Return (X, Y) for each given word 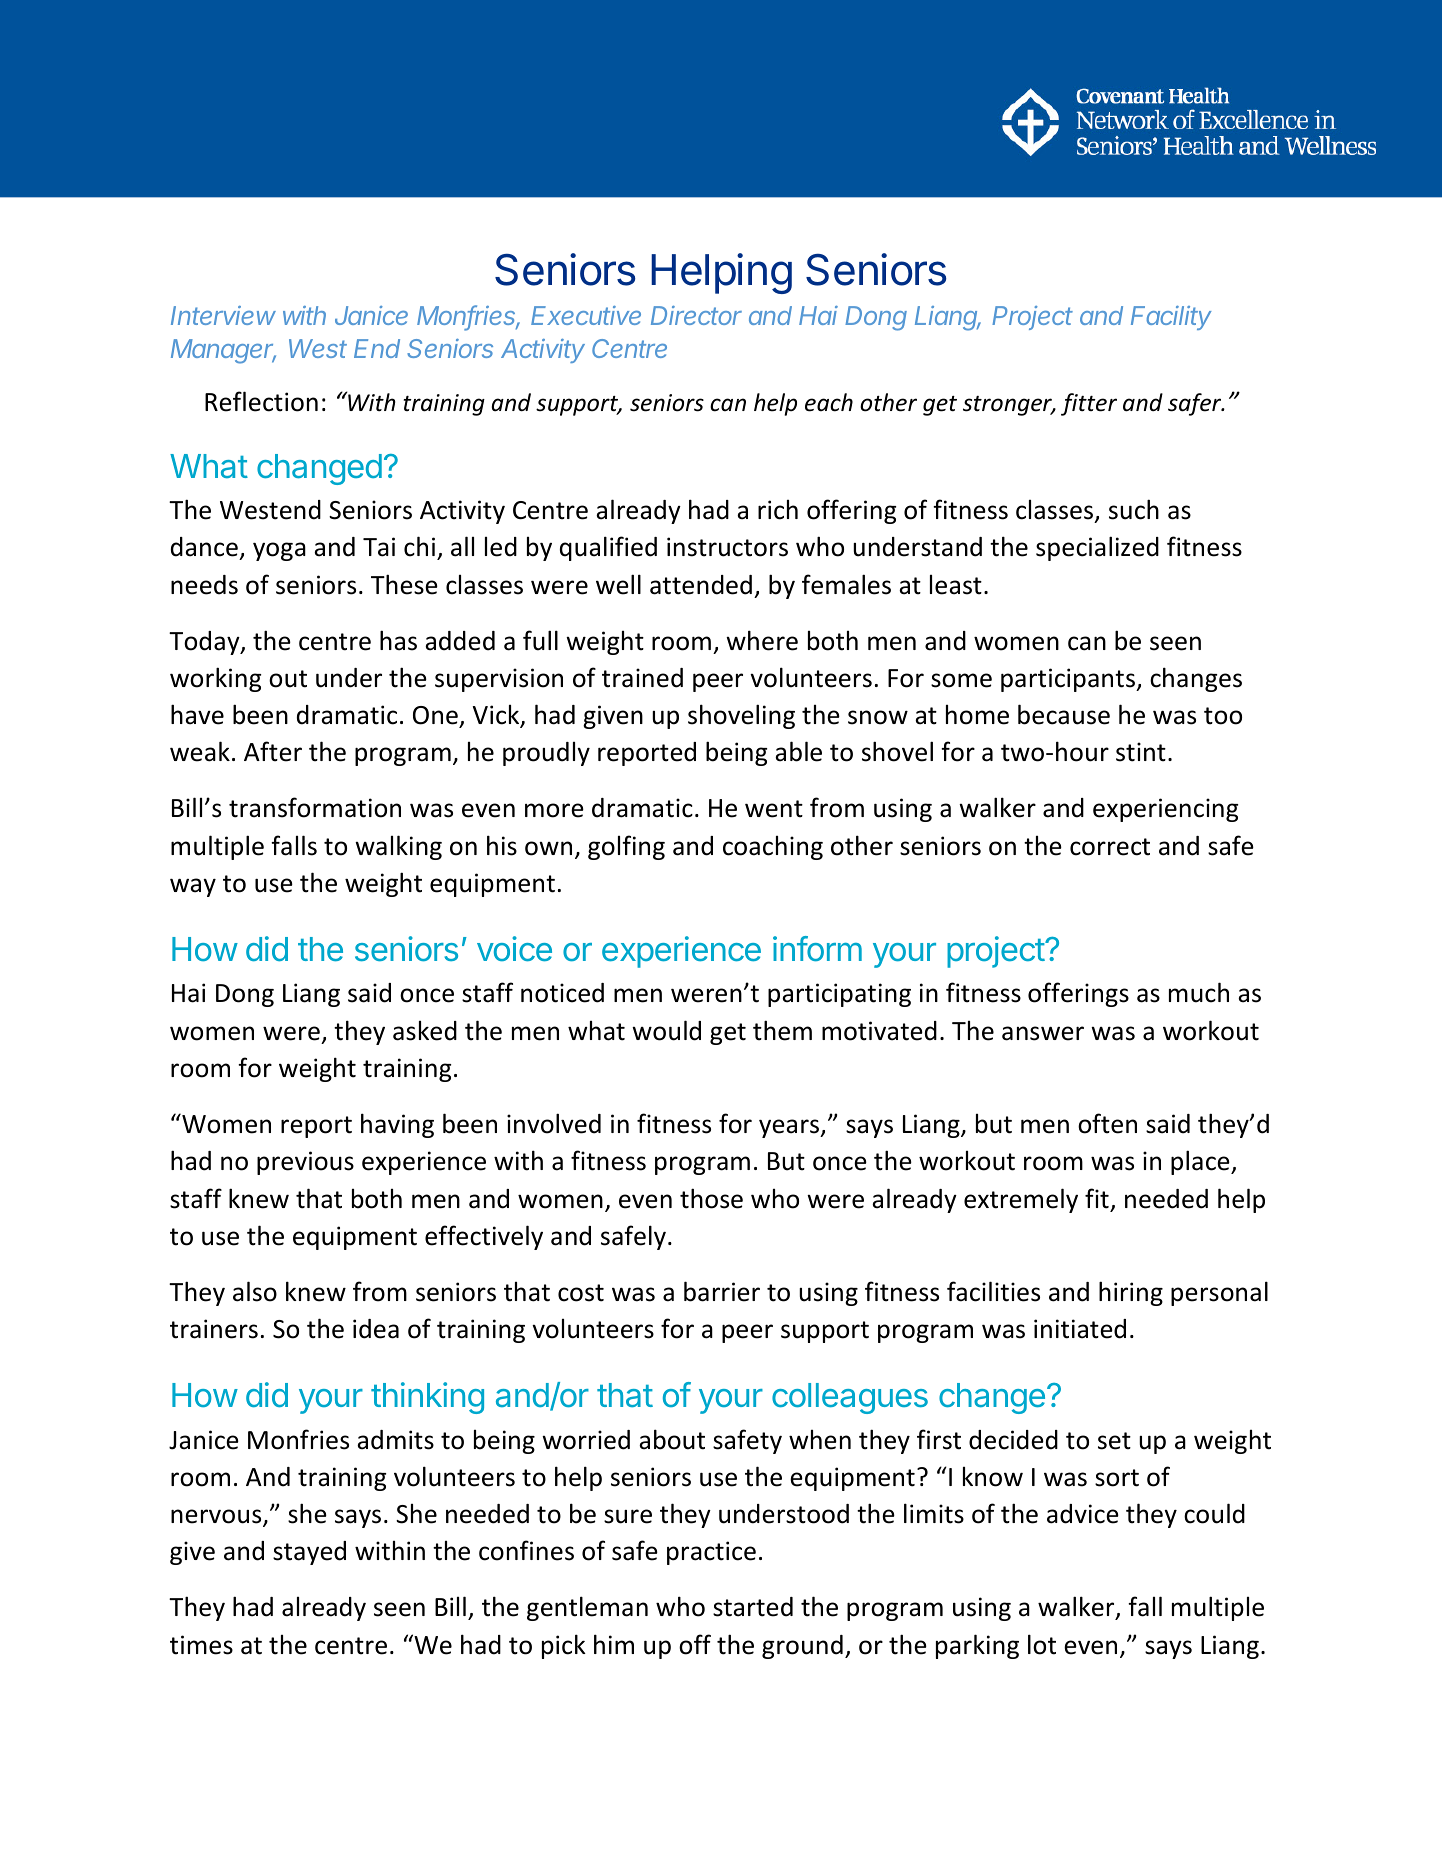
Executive (586, 315)
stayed (309, 1553)
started (753, 1607)
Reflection (261, 401)
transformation (315, 807)
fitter (1089, 404)
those (711, 1198)
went (774, 809)
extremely (1021, 1200)
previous (305, 1163)
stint (1141, 752)
